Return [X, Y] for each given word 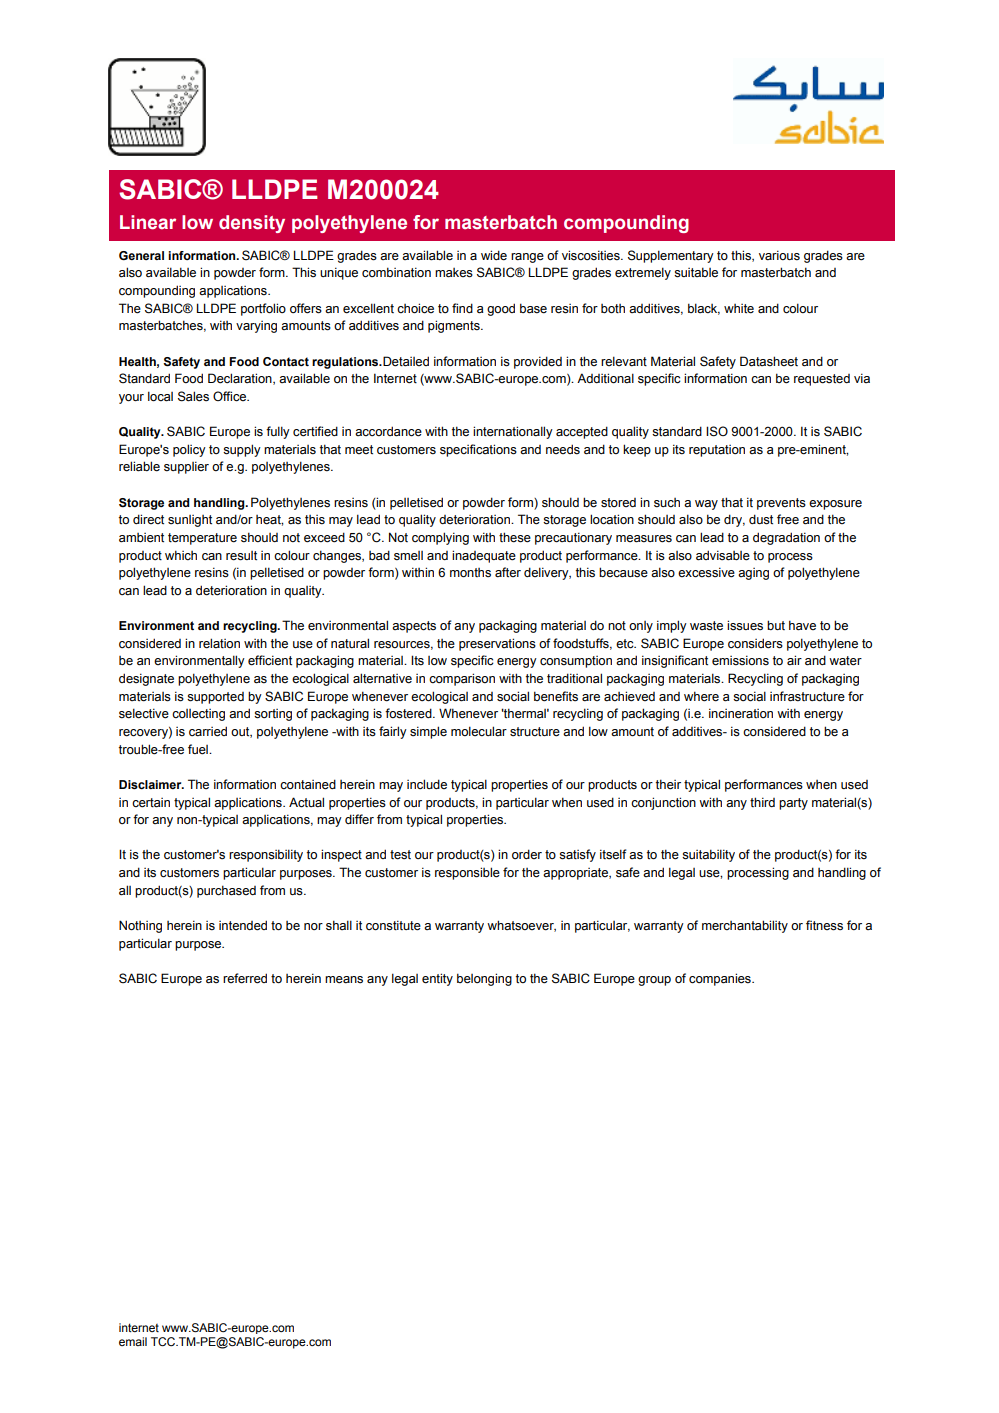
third [762, 802]
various [779, 255]
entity [437, 979]
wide [494, 255]
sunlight [190, 521]
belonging [484, 979]
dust [761, 519]
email [133, 1341]
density [252, 224]
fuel [199, 749]
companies [721, 979]
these [515, 537]
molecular [479, 731]
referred [245, 978]
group [654, 981]
